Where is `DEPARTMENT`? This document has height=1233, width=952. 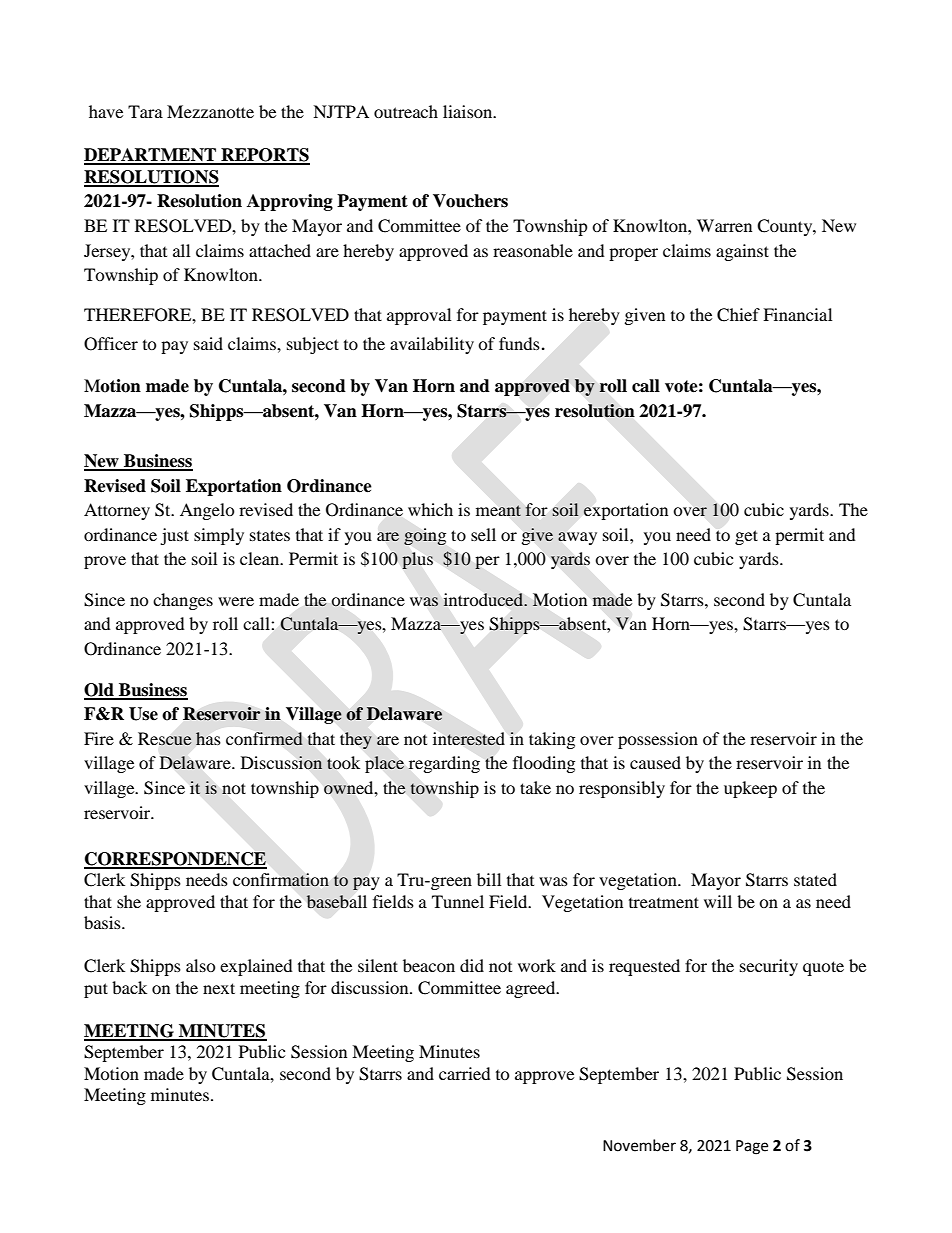 DEPARTMENT is located at coordinates (151, 156).
